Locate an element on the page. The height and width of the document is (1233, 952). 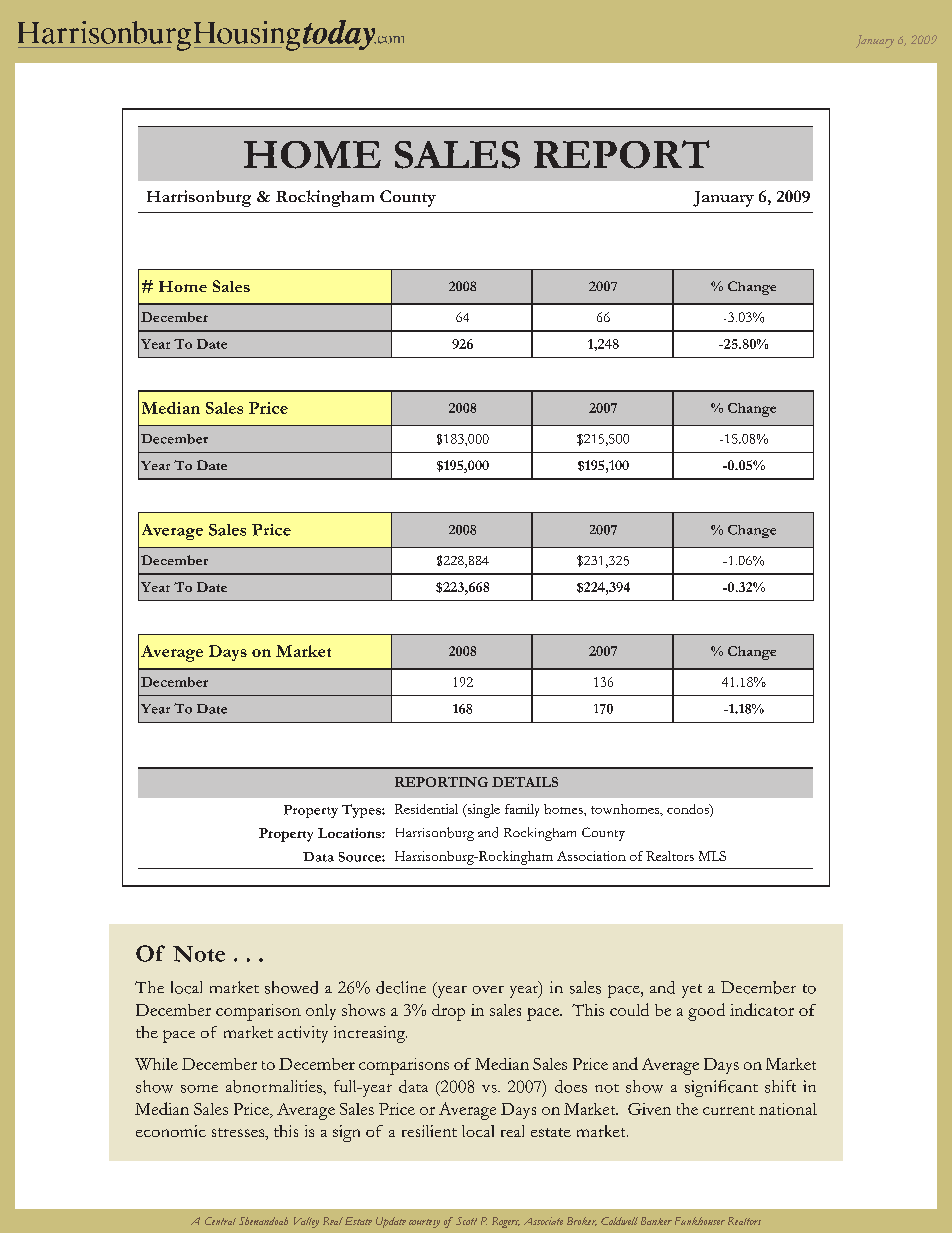
good is located at coordinates (706, 1012).
